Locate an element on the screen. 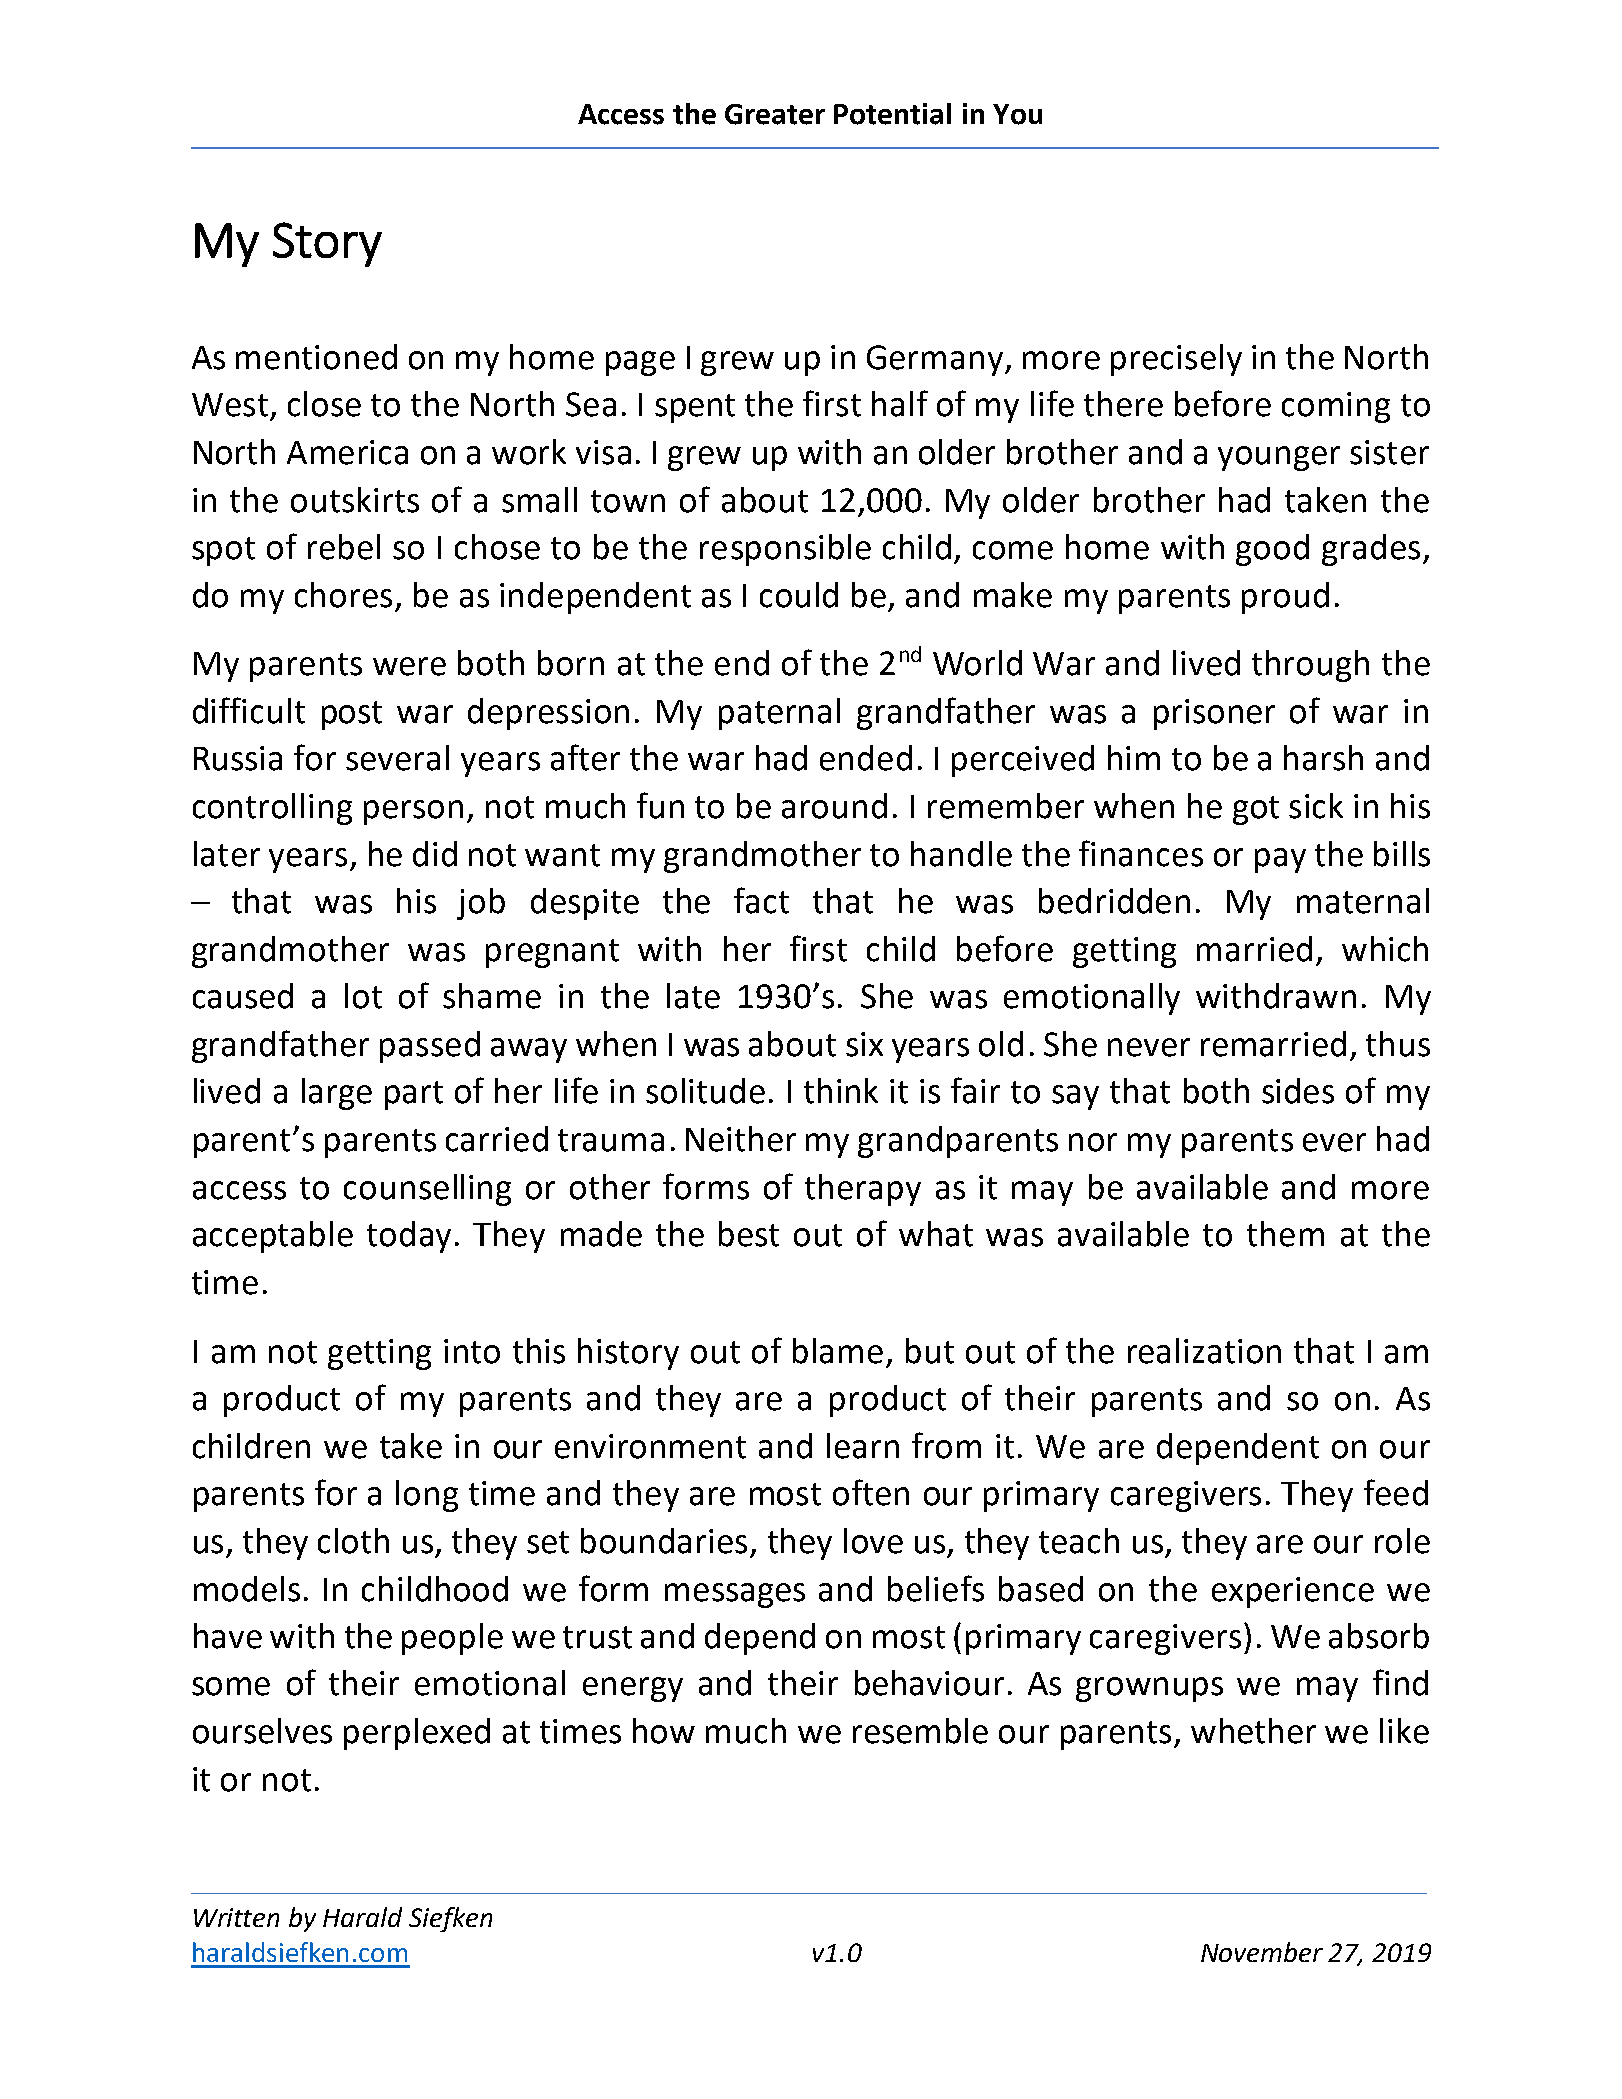  sides is located at coordinates (1298, 1091).
